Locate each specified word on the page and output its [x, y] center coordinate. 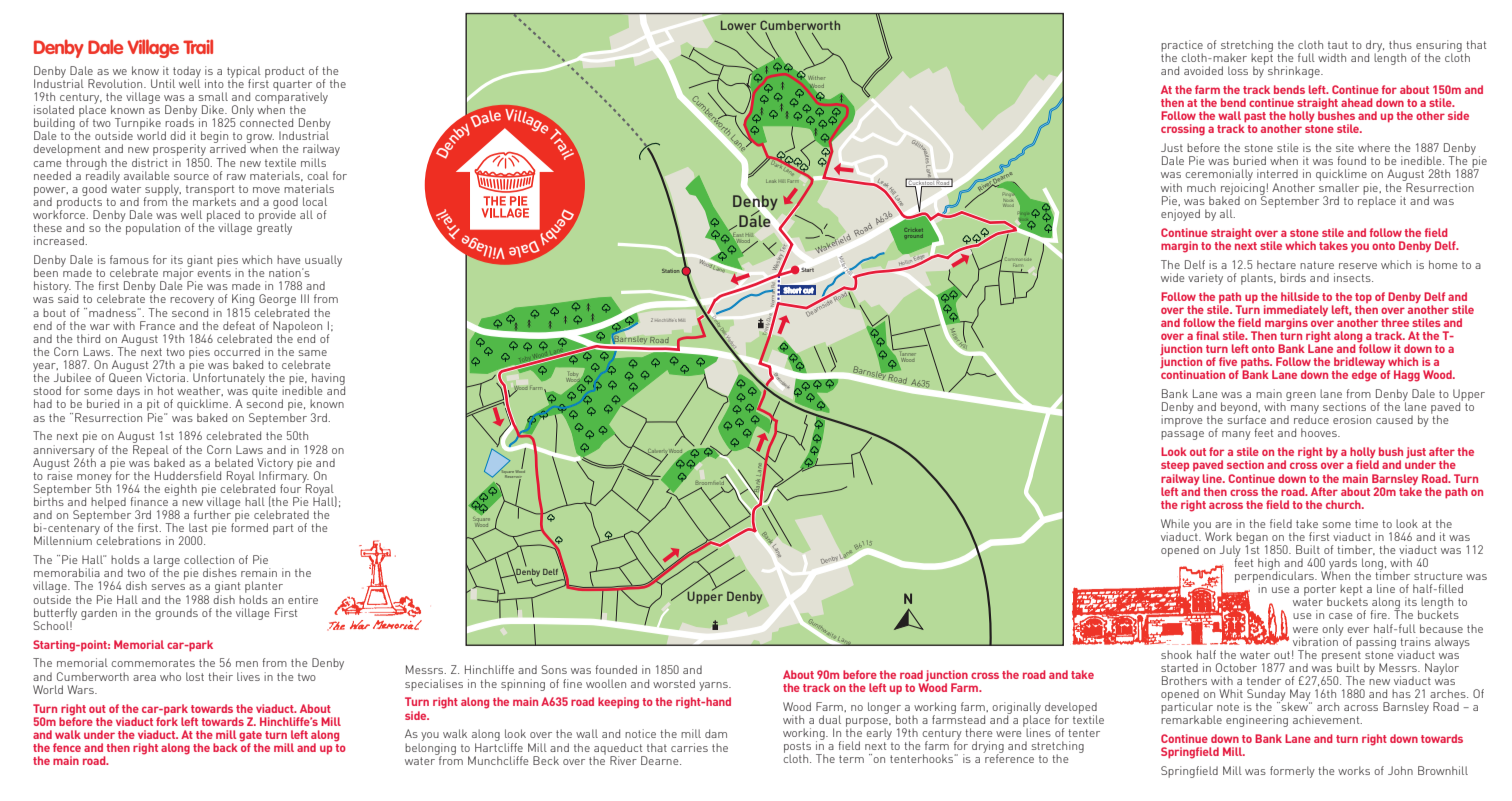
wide [1173, 277]
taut [1338, 45]
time [1366, 523]
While [1175, 523]
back [225, 747]
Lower [738, 26]
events [214, 273]
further [213, 513]
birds [1293, 277]
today [187, 73]
